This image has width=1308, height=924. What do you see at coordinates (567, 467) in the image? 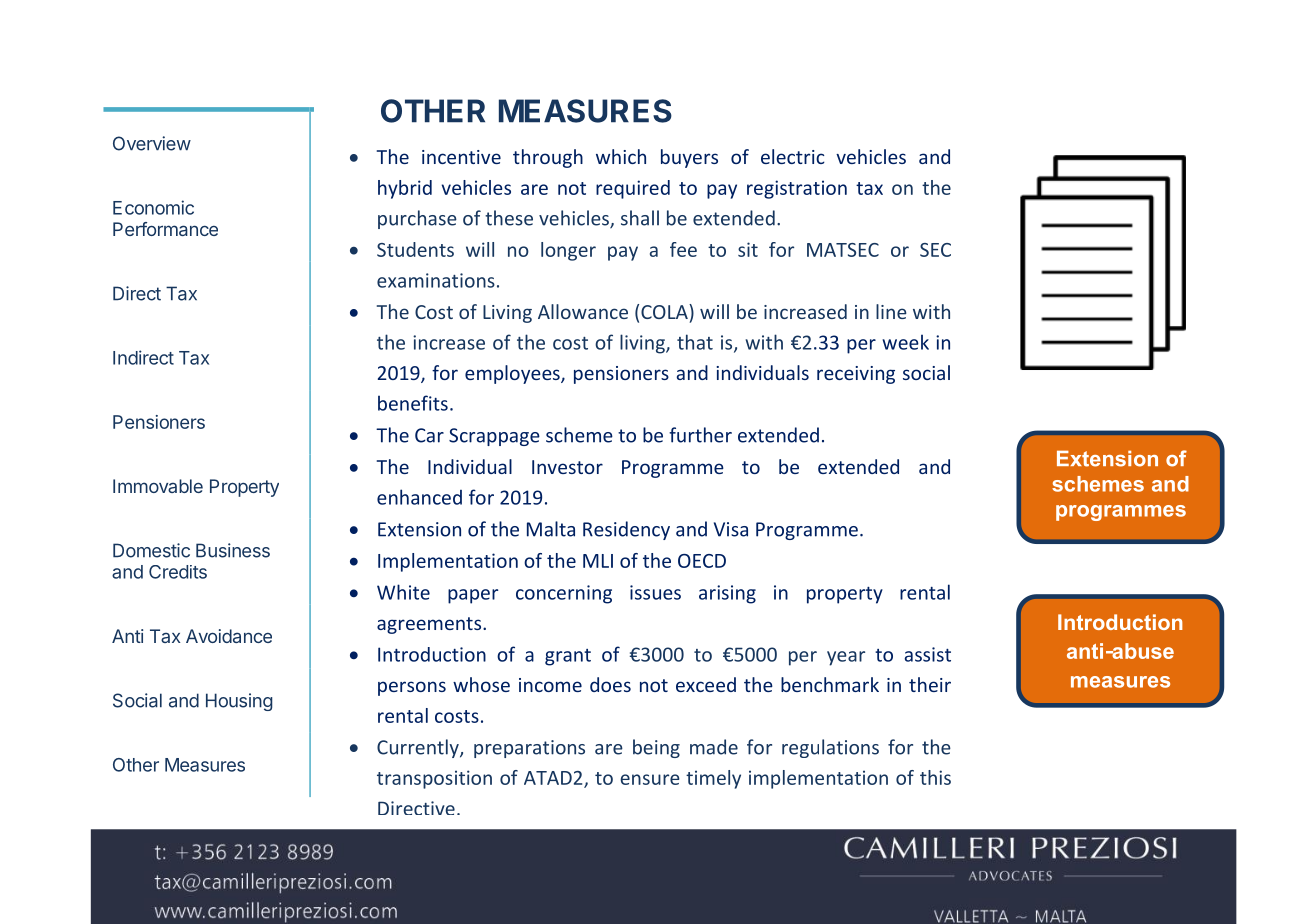
I see `Investor` at bounding box center [567, 467].
